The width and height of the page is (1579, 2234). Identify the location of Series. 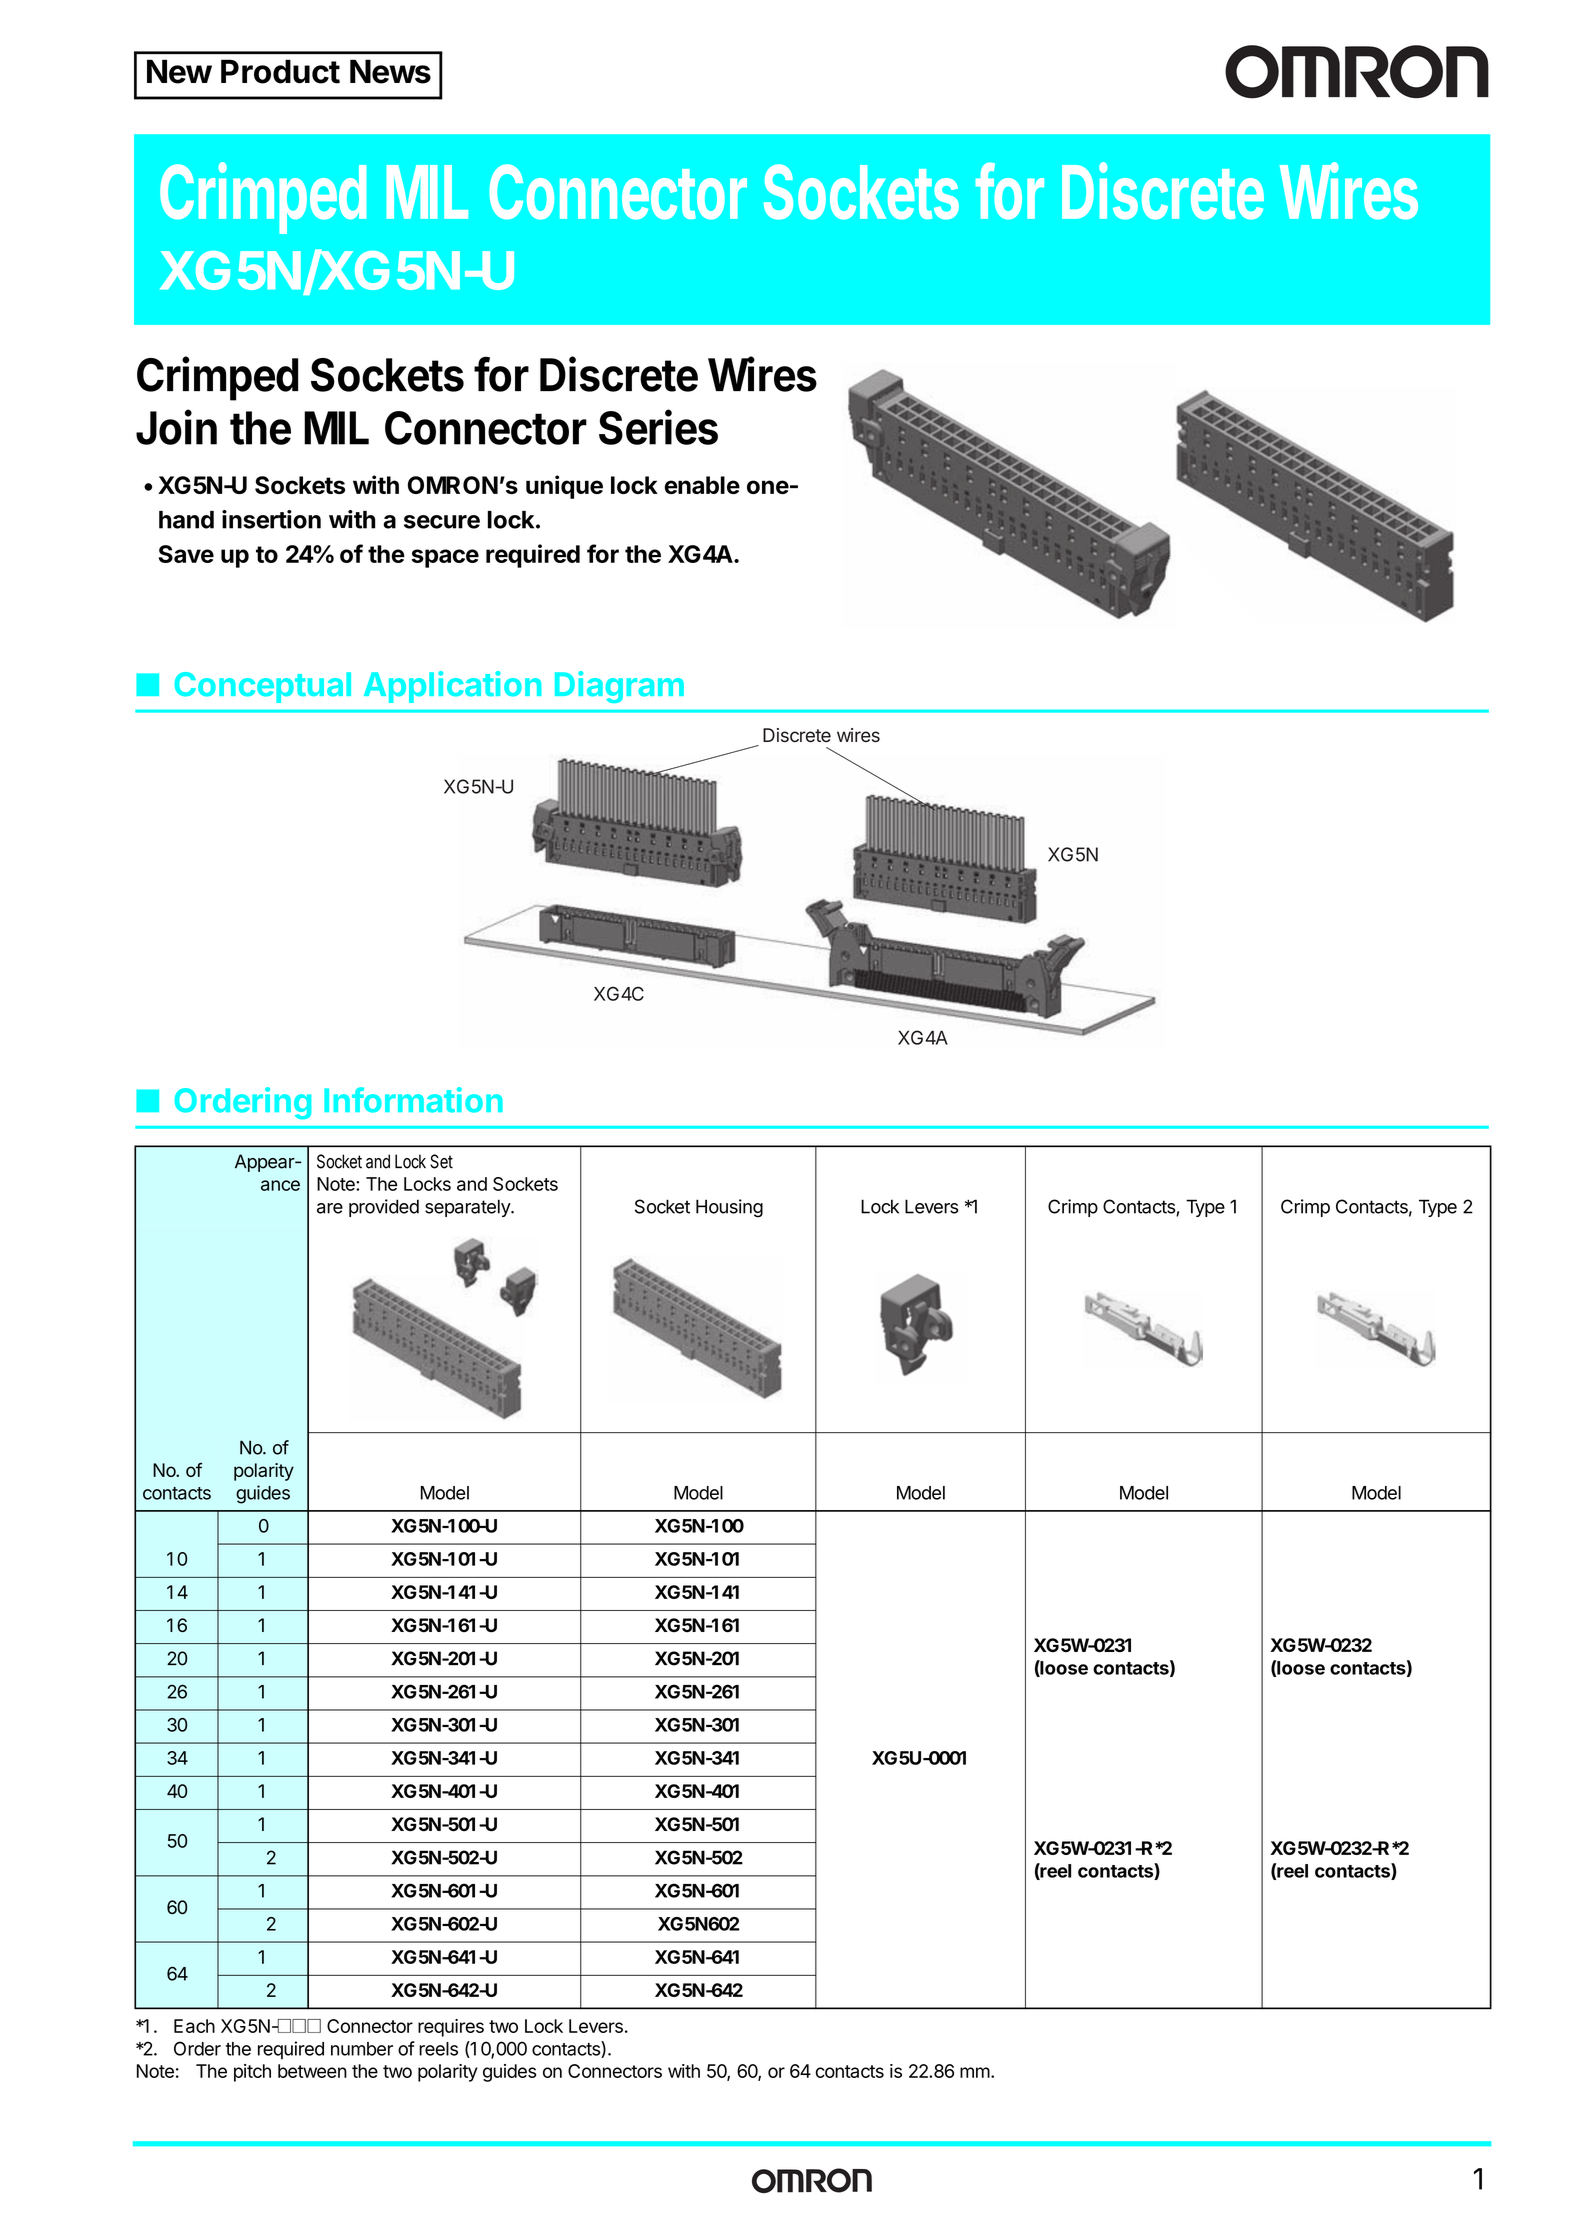
(658, 427).
